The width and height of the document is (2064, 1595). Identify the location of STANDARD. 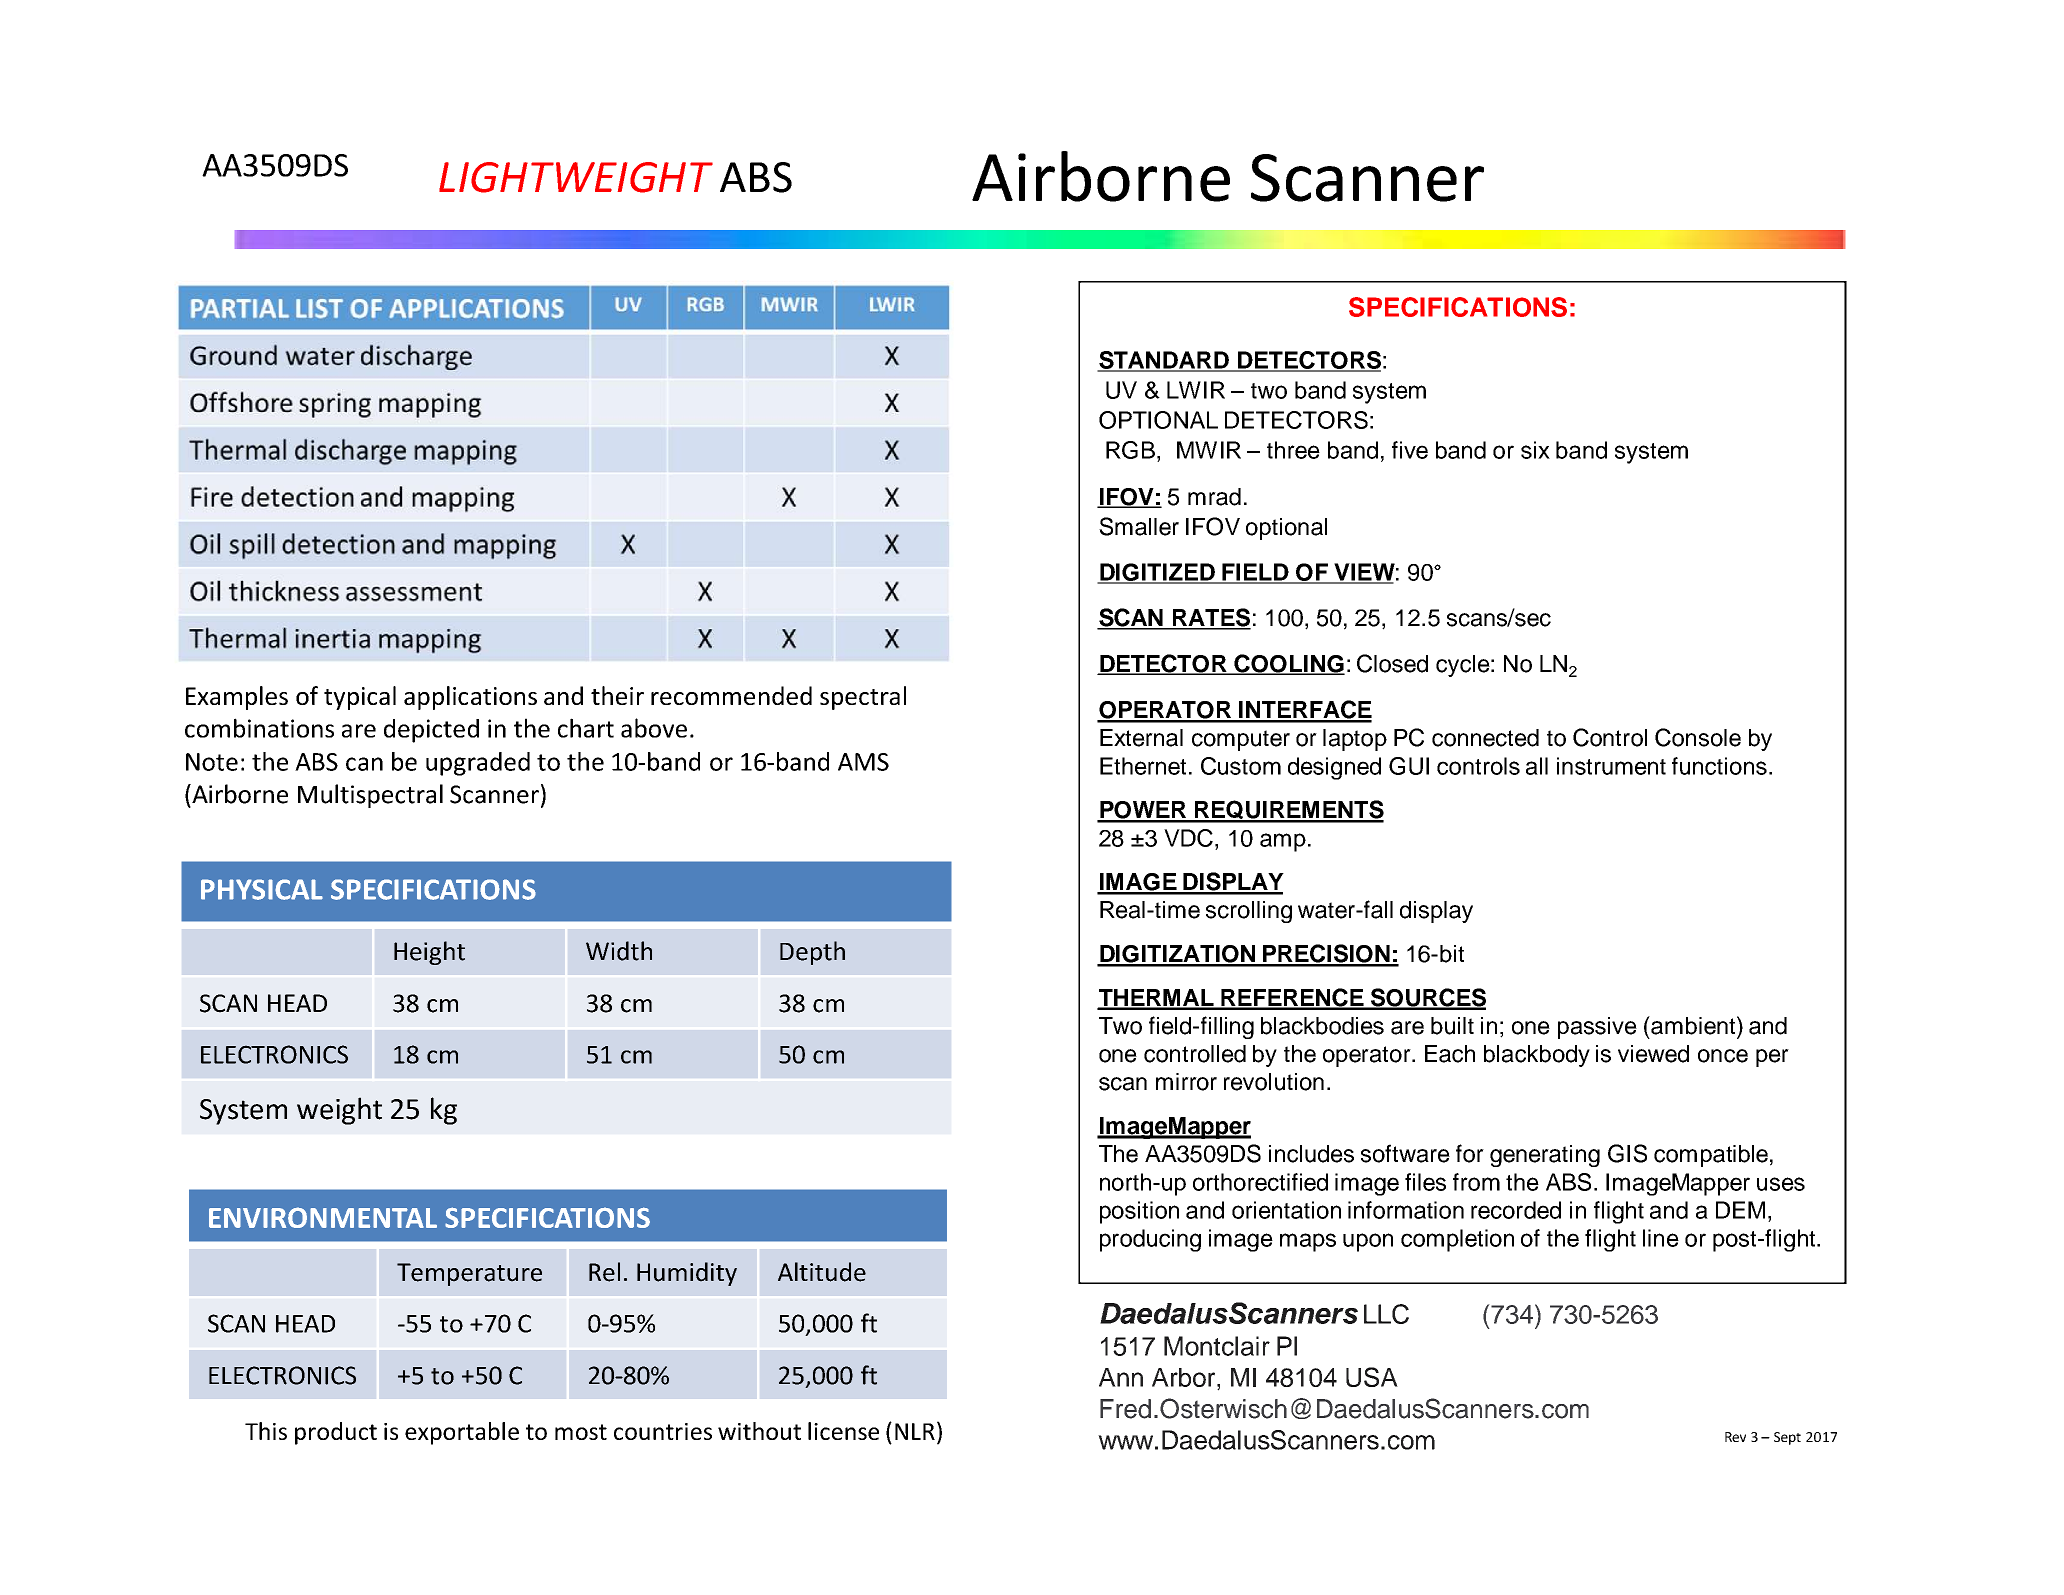
(1164, 361).
